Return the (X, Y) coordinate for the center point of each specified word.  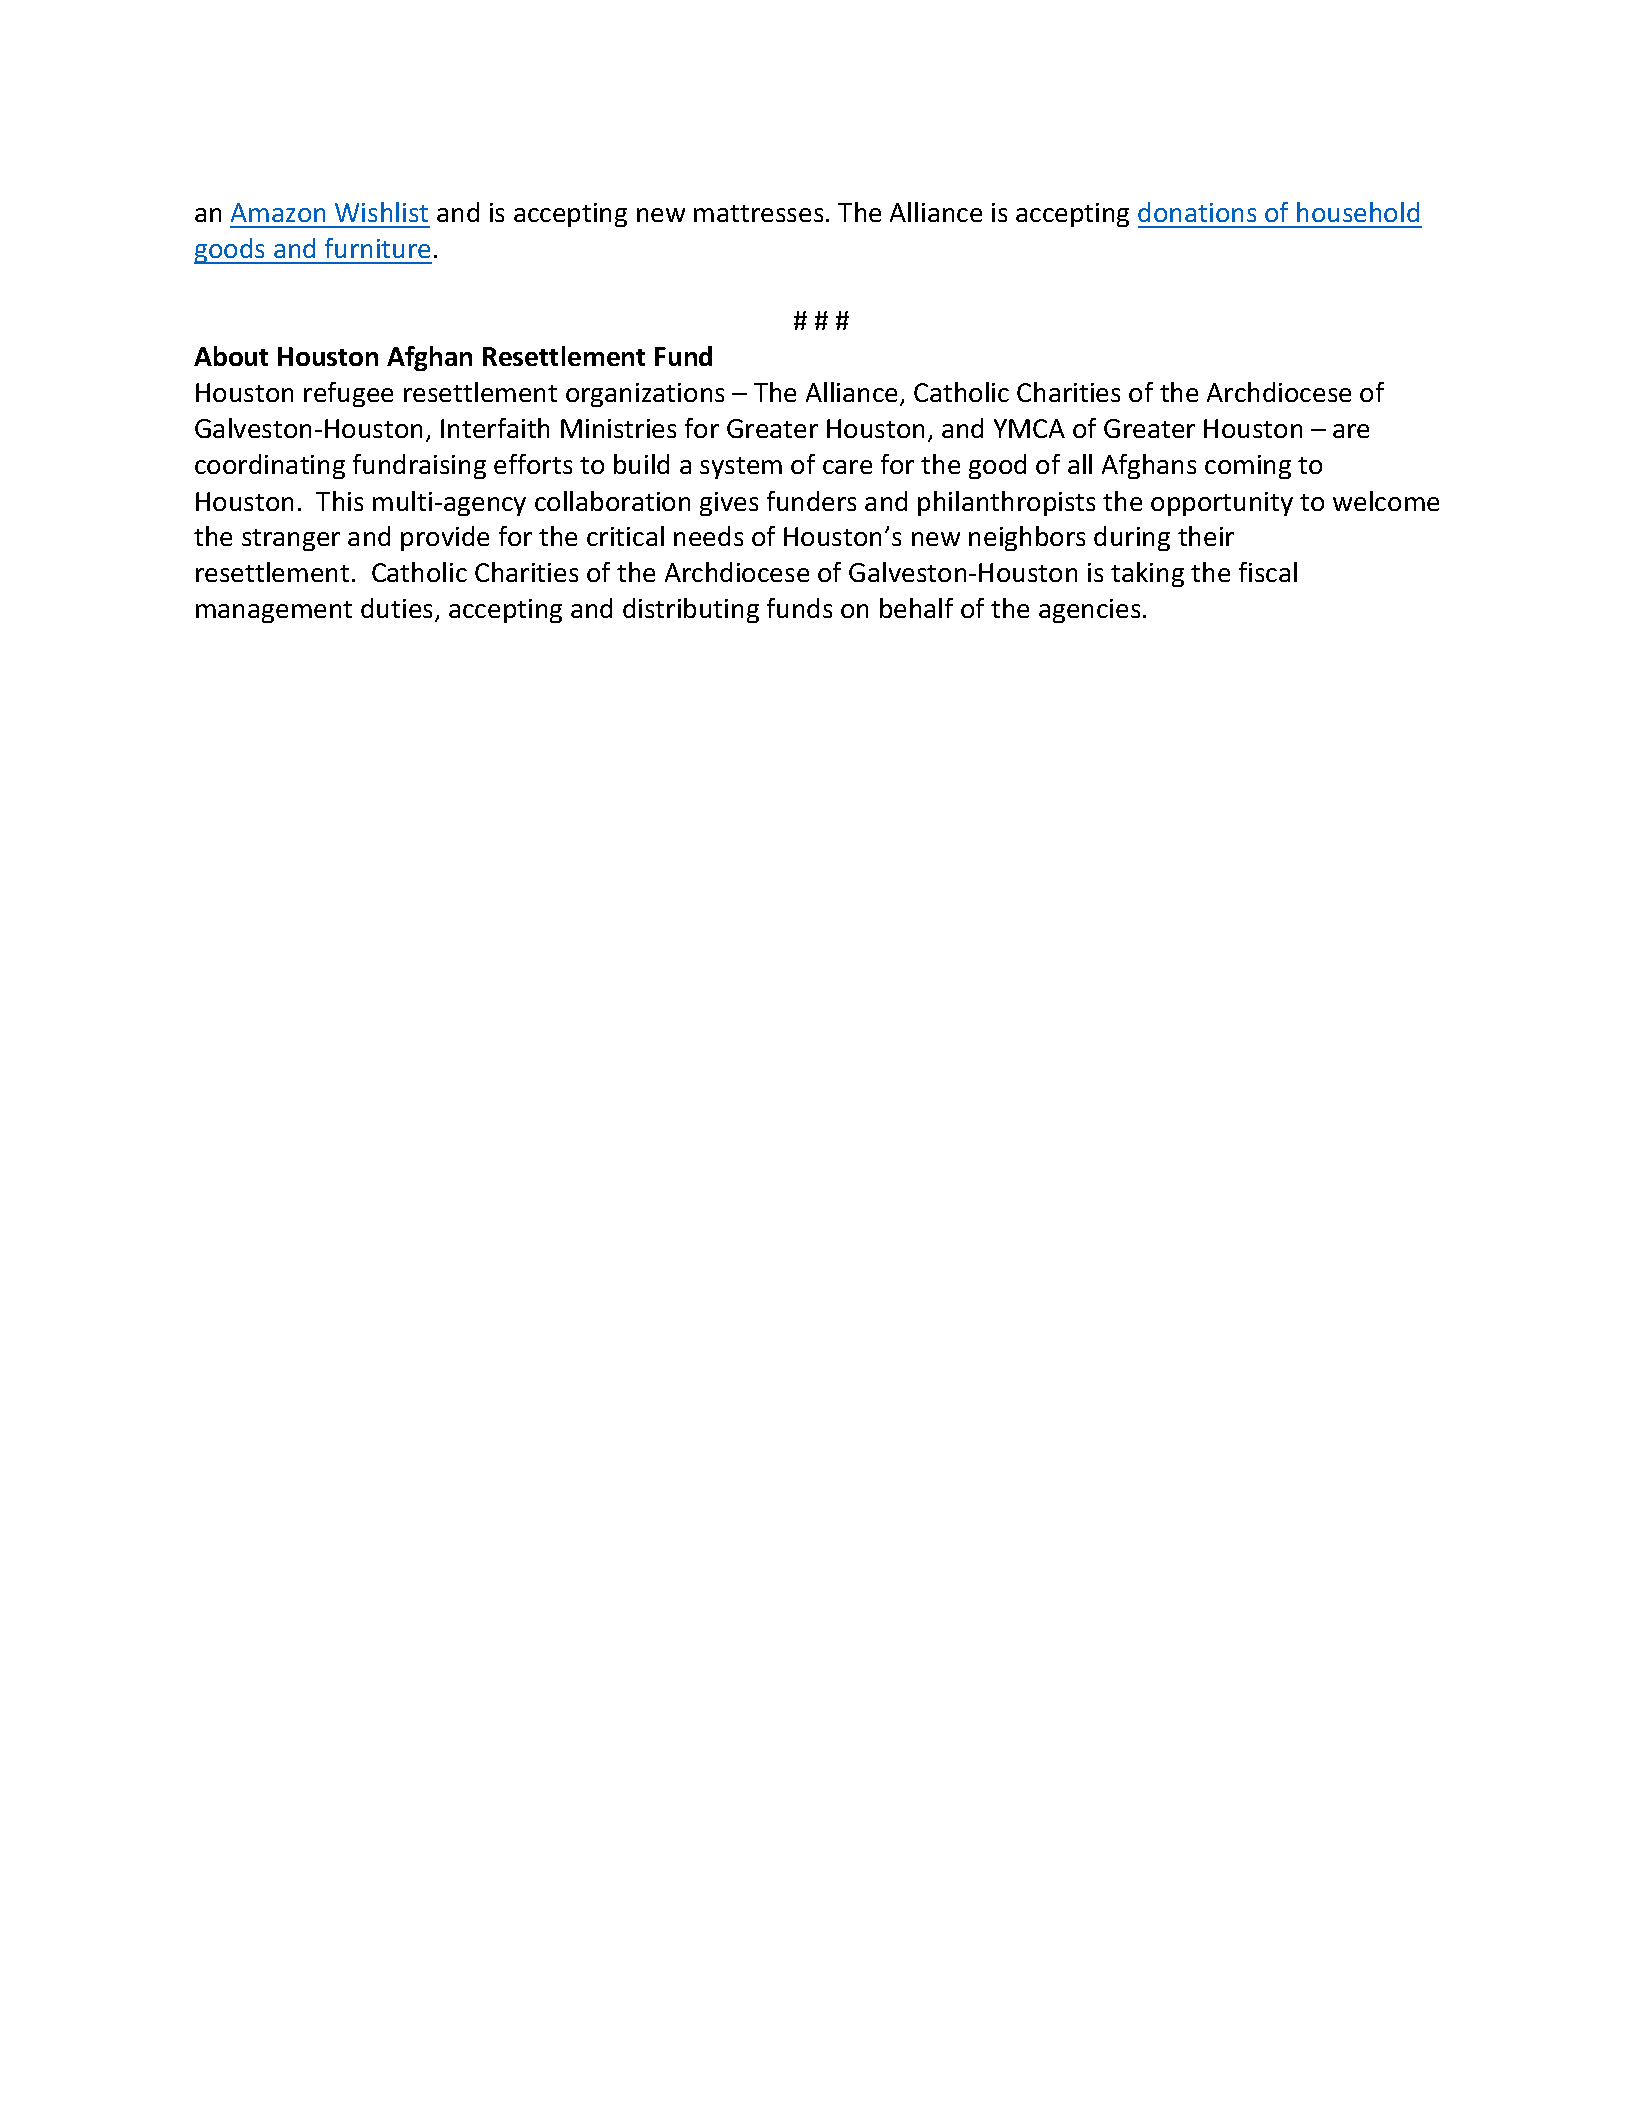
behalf (916, 608)
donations (1197, 212)
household (1358, 212)
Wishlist (381, 212)
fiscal (1268, 572)
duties (398, 609)
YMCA (1029, 428)
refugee (348, 394)
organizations (645, 395)
